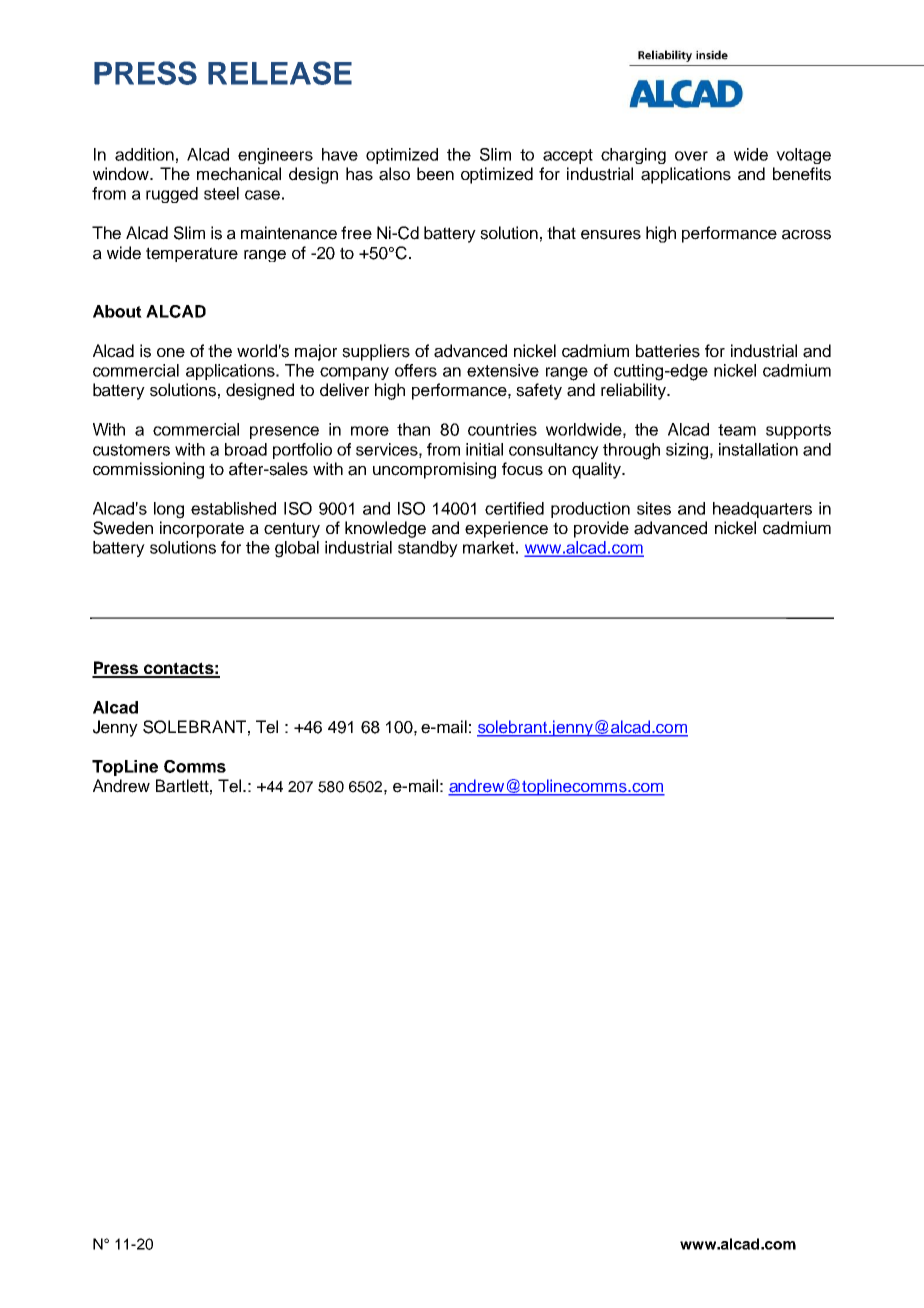 Image resolution: width=924 pixels, height=1308 pixels. I want to click on RELEASE, so click(280, 73).
